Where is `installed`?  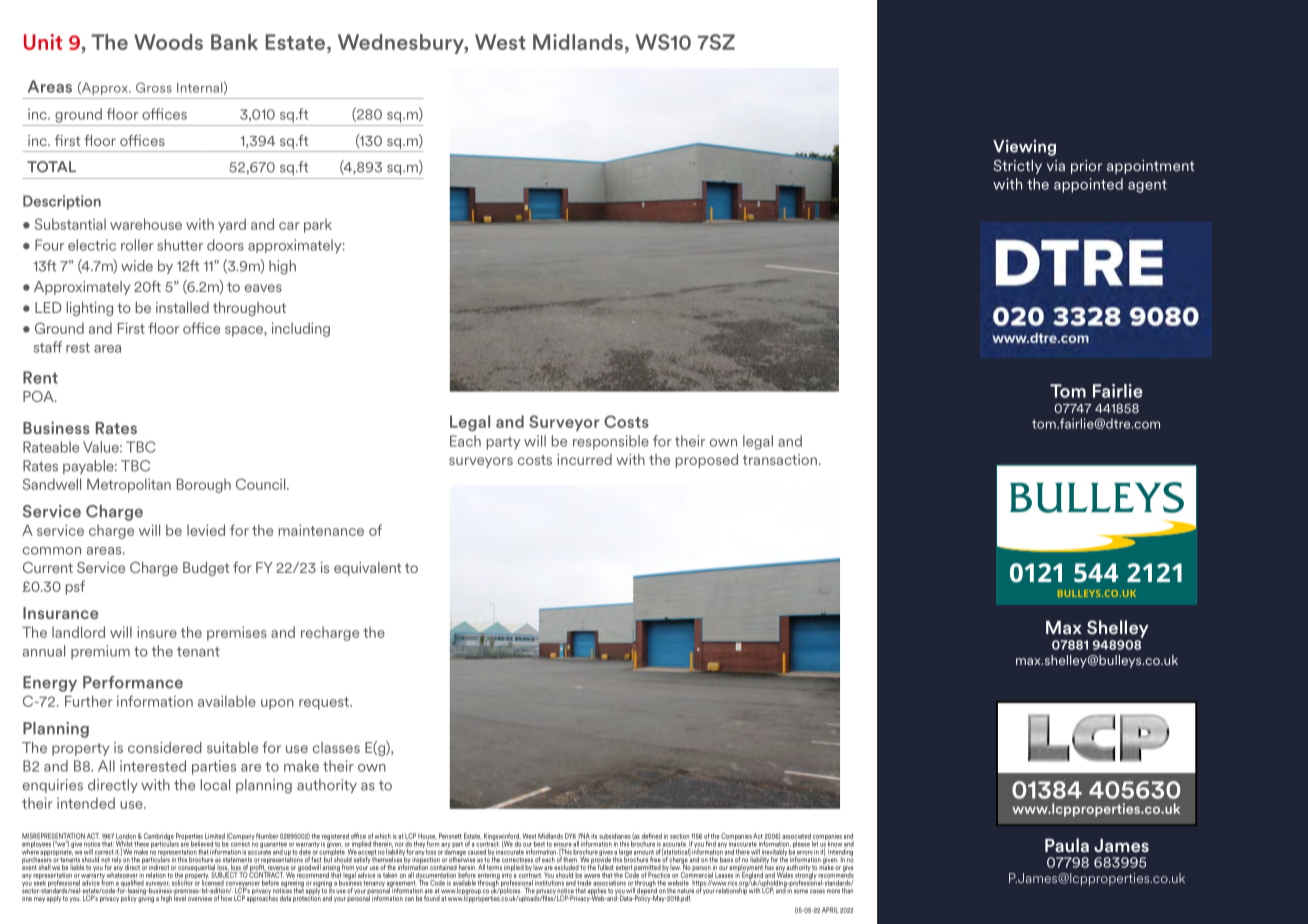
installed is located at coordinates (182, 307).
